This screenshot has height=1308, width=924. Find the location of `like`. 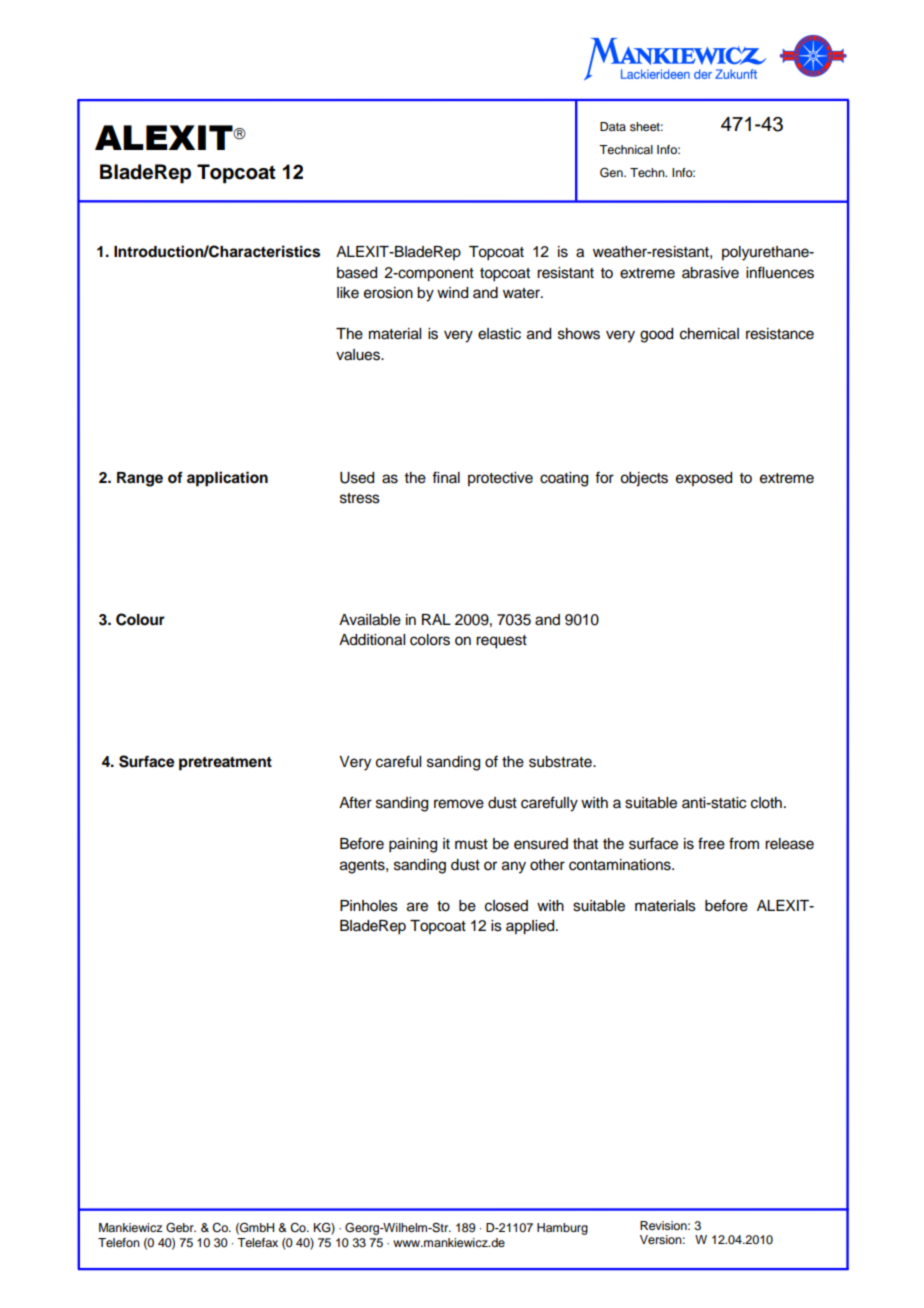

like is located at coordinates (348, 293).
